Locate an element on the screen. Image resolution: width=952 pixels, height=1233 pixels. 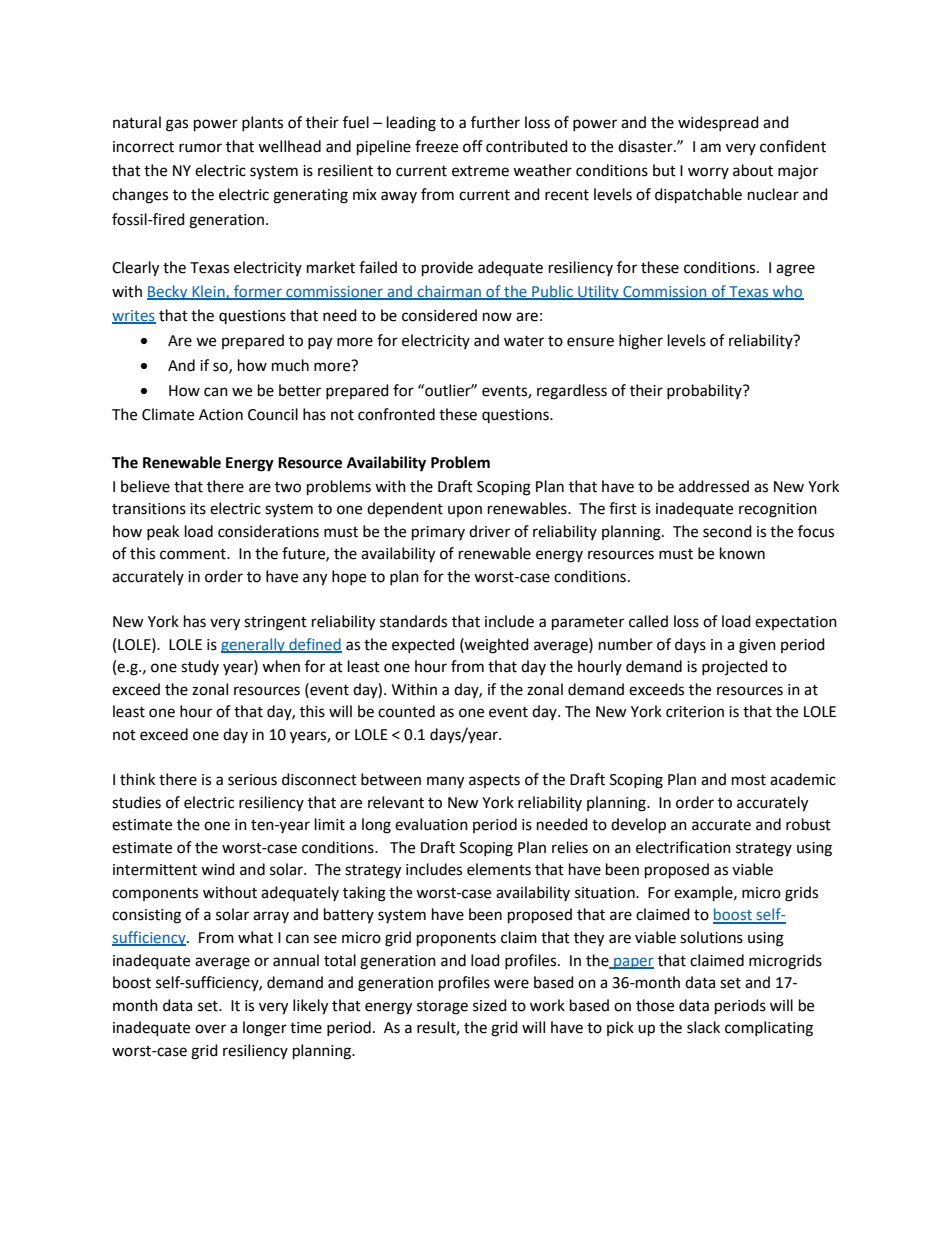
counted is located at coordinates (406, 711).
